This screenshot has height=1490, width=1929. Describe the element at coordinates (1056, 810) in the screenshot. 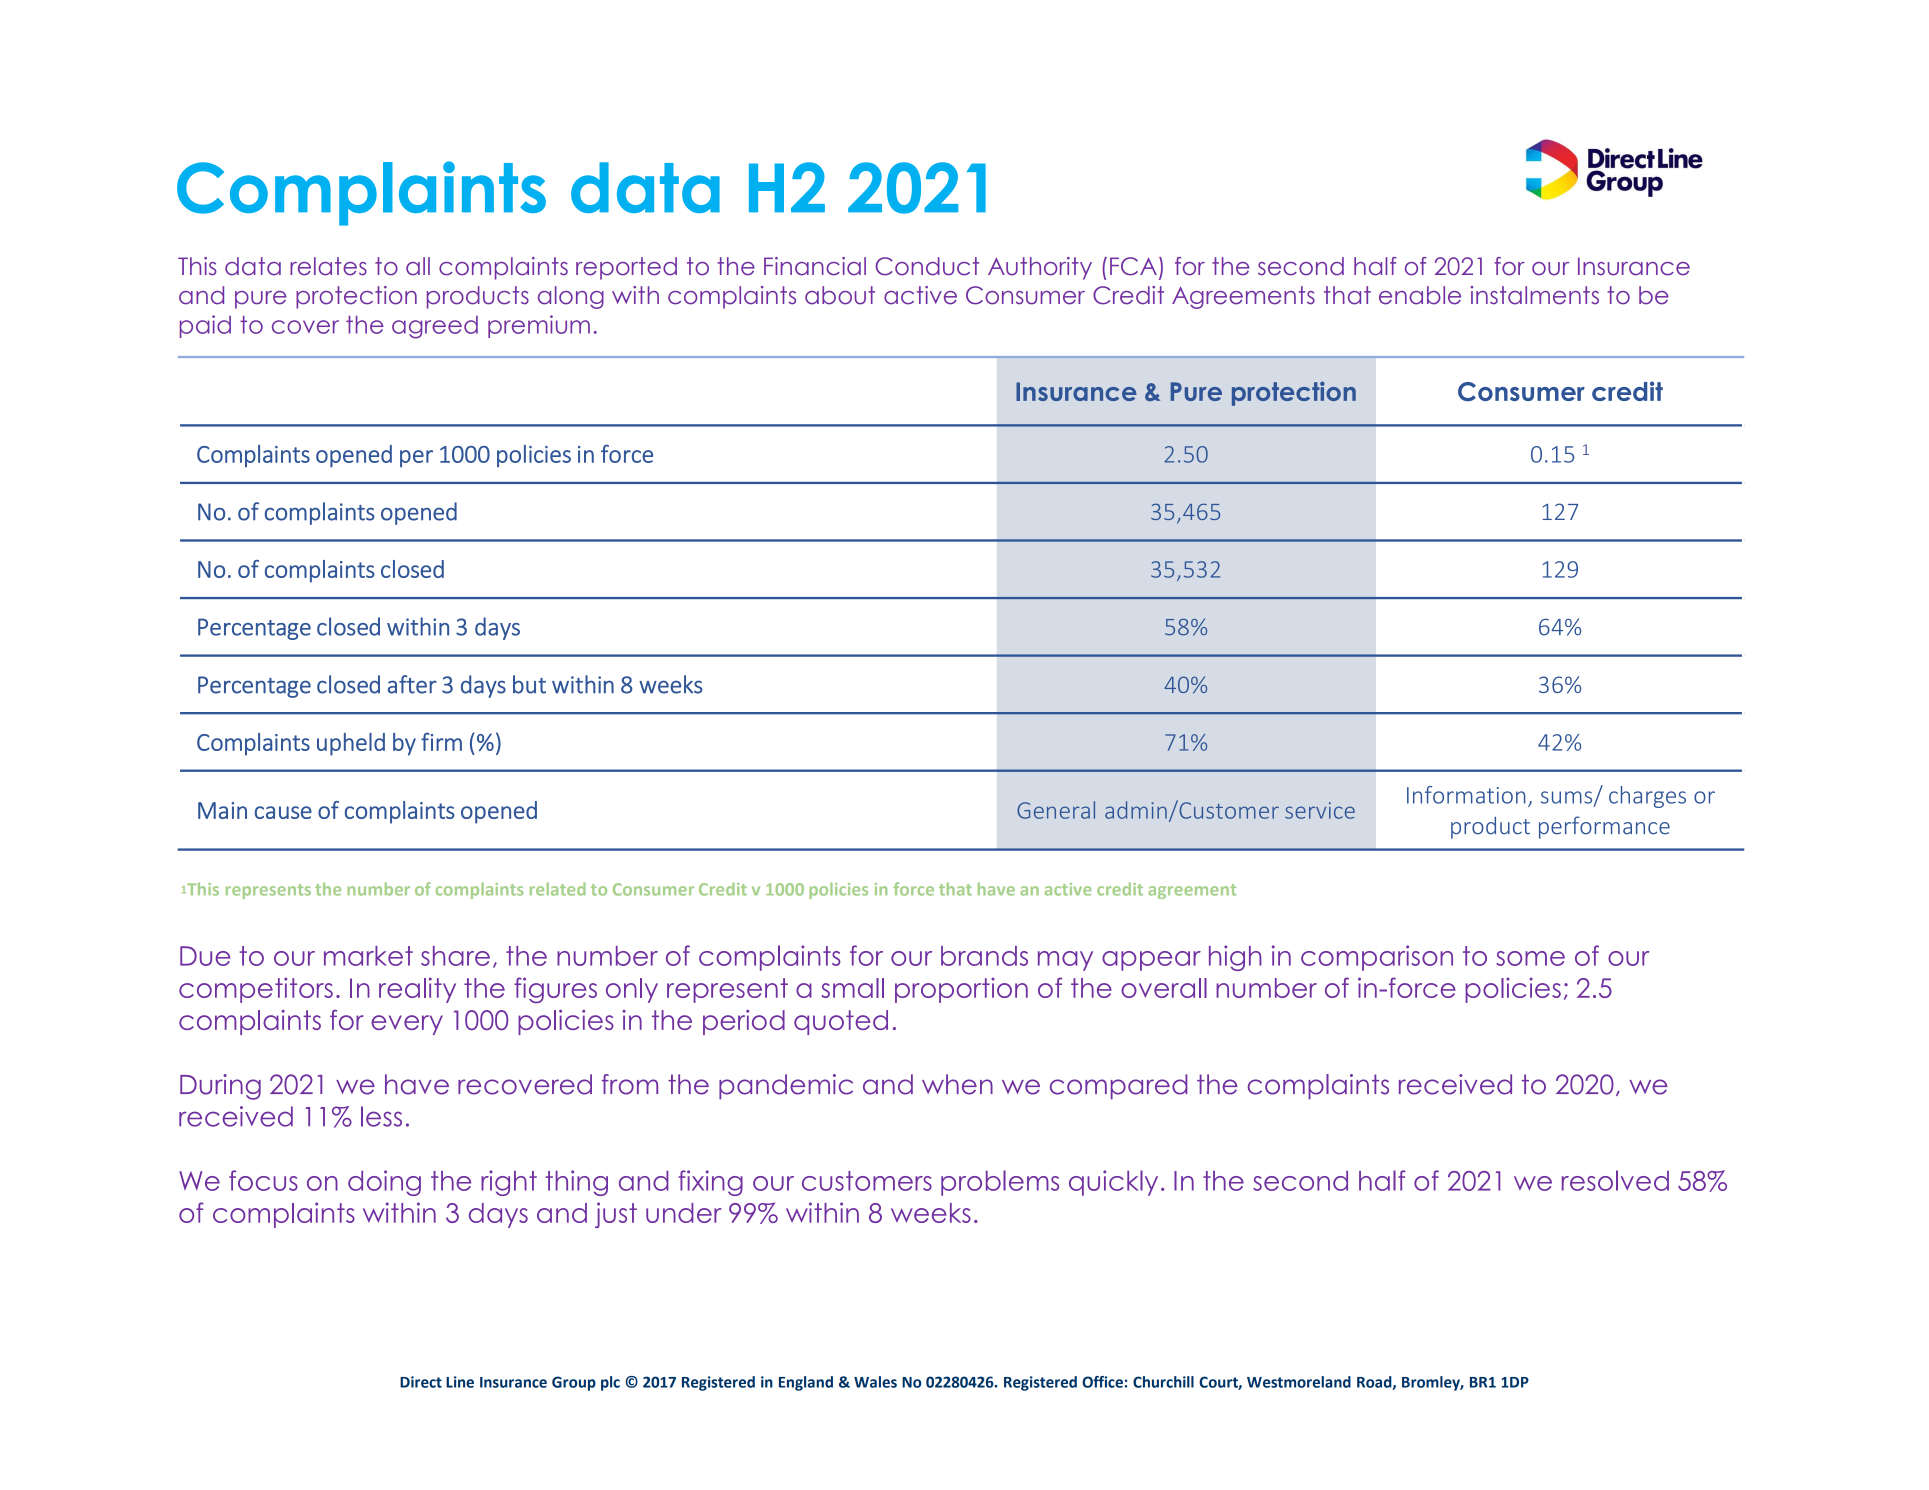

I see `General` at that location.
